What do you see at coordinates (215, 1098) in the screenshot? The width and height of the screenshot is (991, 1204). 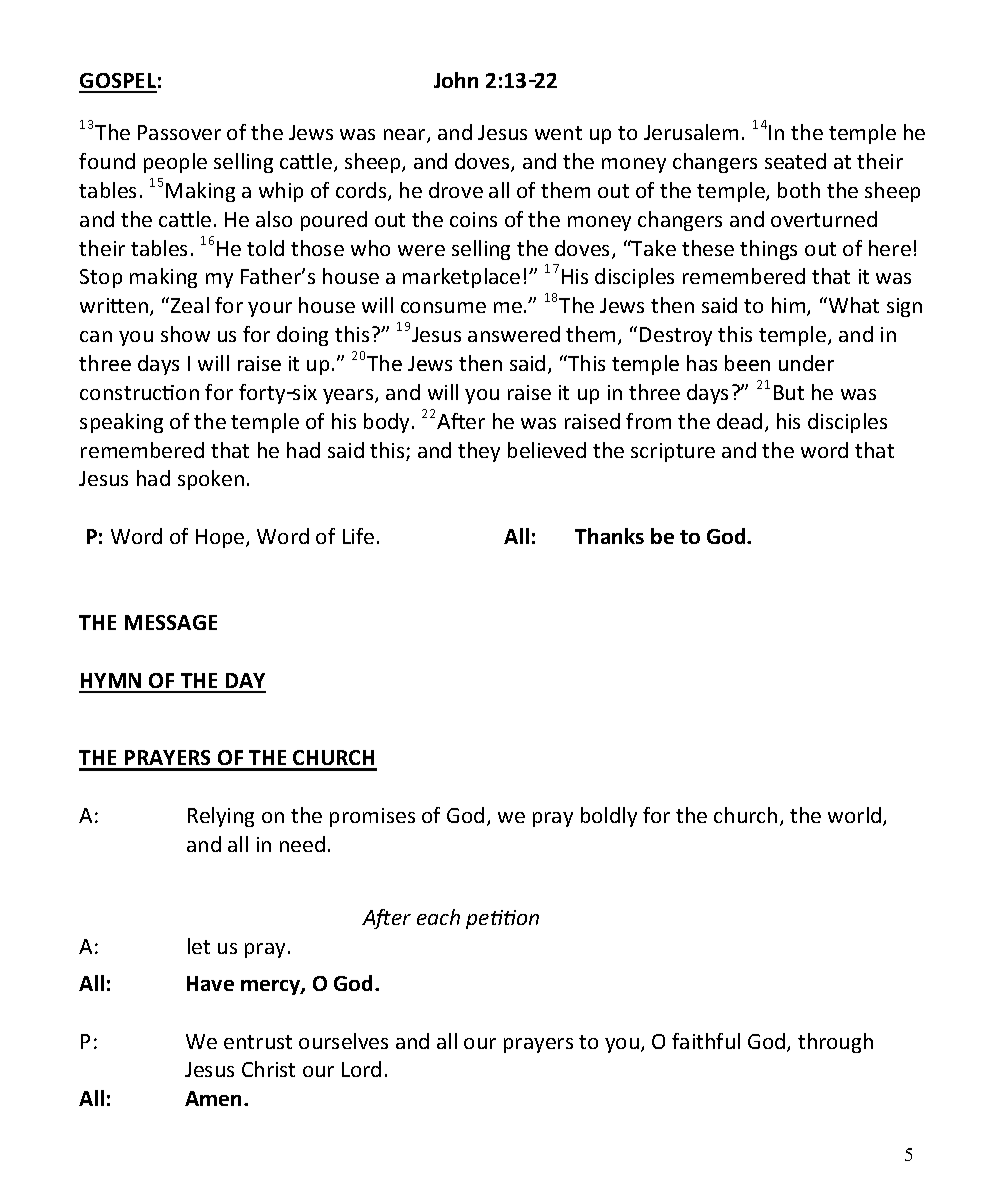 I see `Amen` at bounding box center [215, 1098].
